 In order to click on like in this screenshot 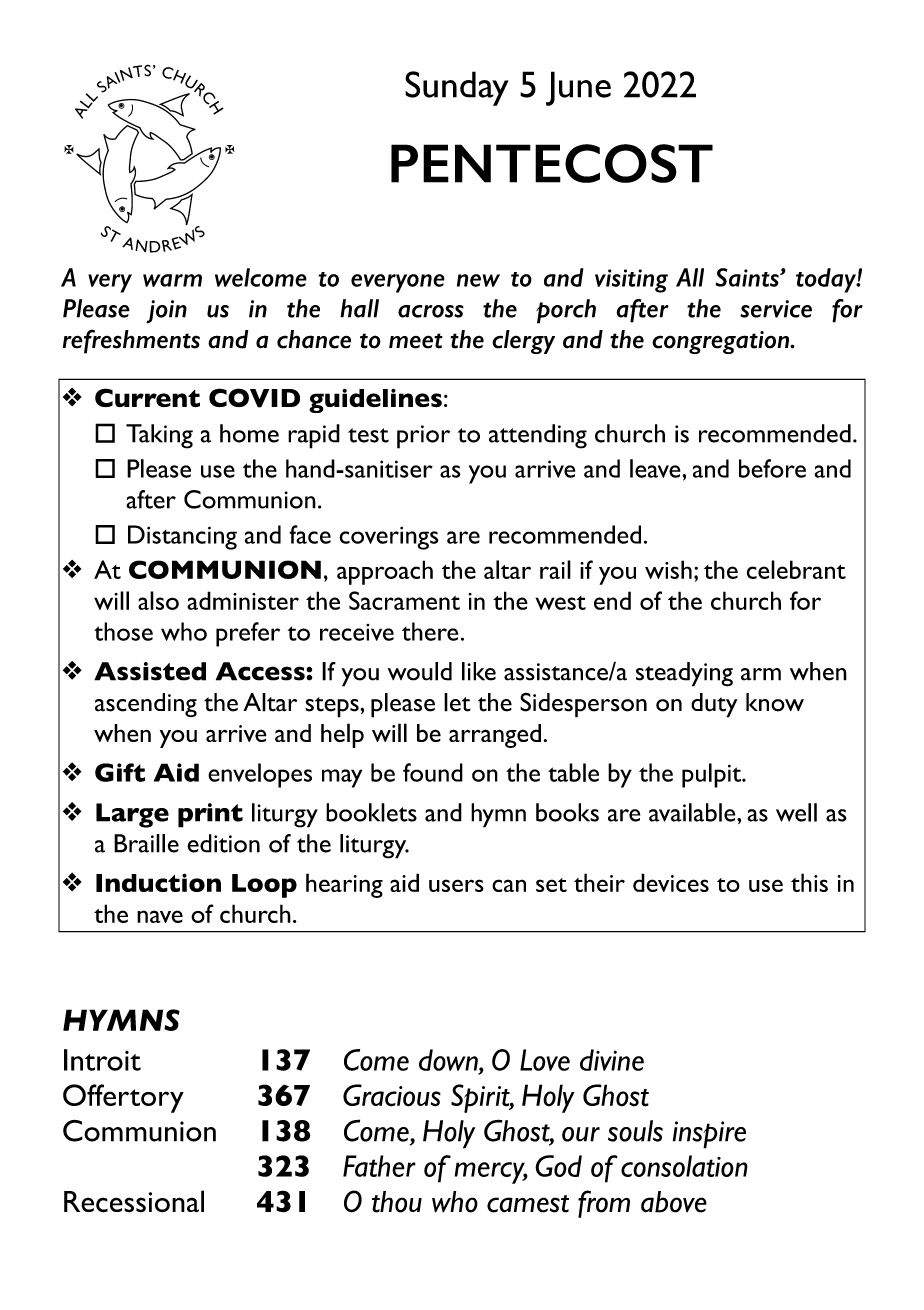, I will do `click(479, 671)`.
